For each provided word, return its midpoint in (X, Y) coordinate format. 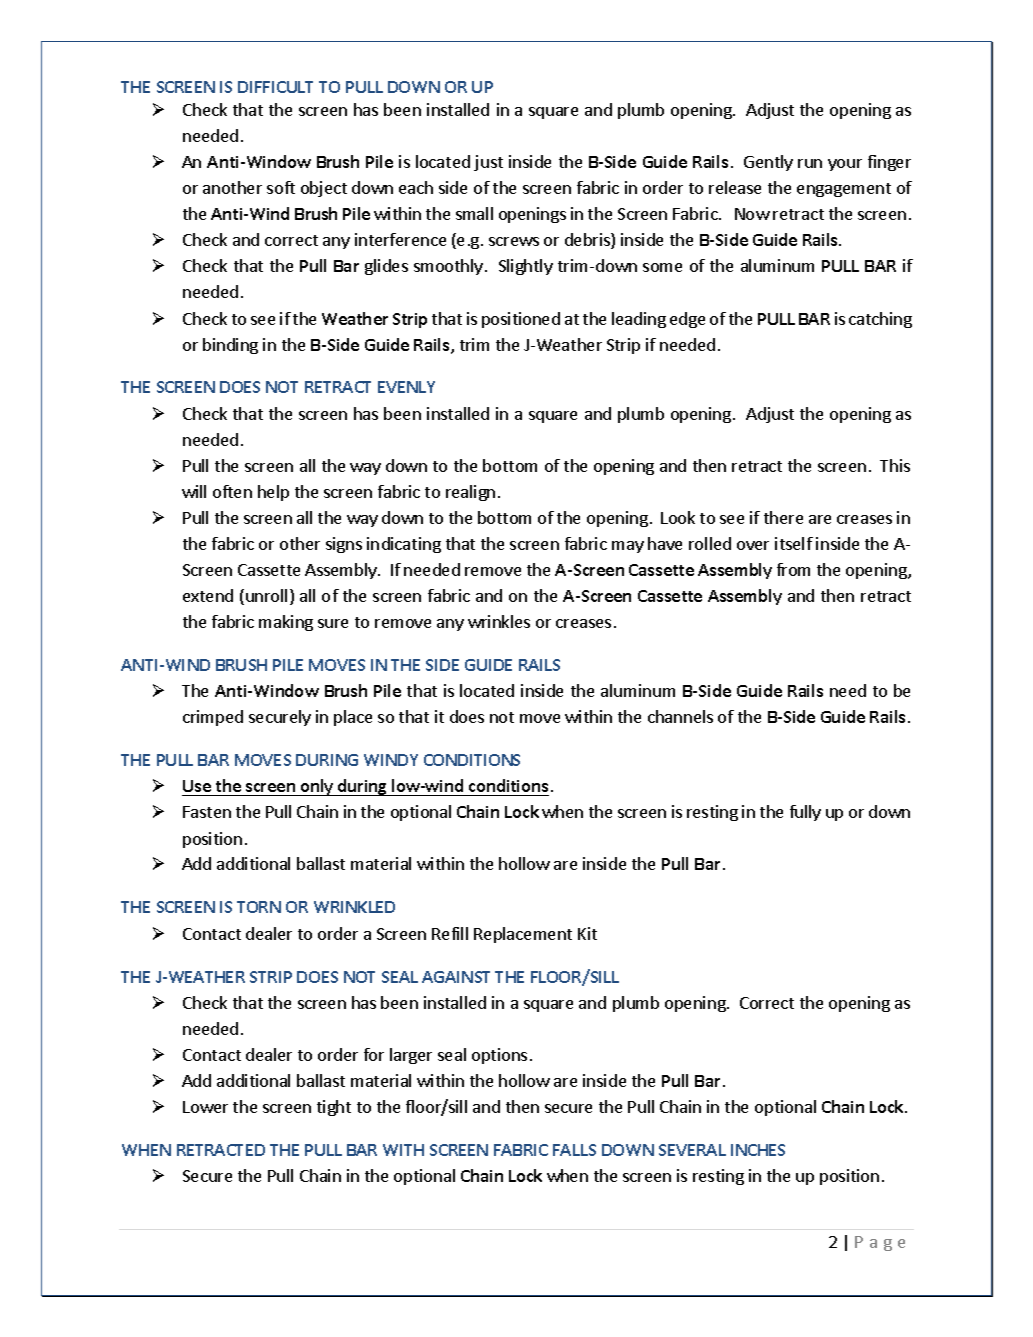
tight (334, 1108)
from (793, 569)
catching (880, 320)
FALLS (574, 1150)
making (286, 623)
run (810, 163)
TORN (259, 907)
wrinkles (499, 621)
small (474, 213)
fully (805, 813)
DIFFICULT (275, 87)
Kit (587, 933)
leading (639, 320)
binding (230, 346)
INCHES (758, 1150)
